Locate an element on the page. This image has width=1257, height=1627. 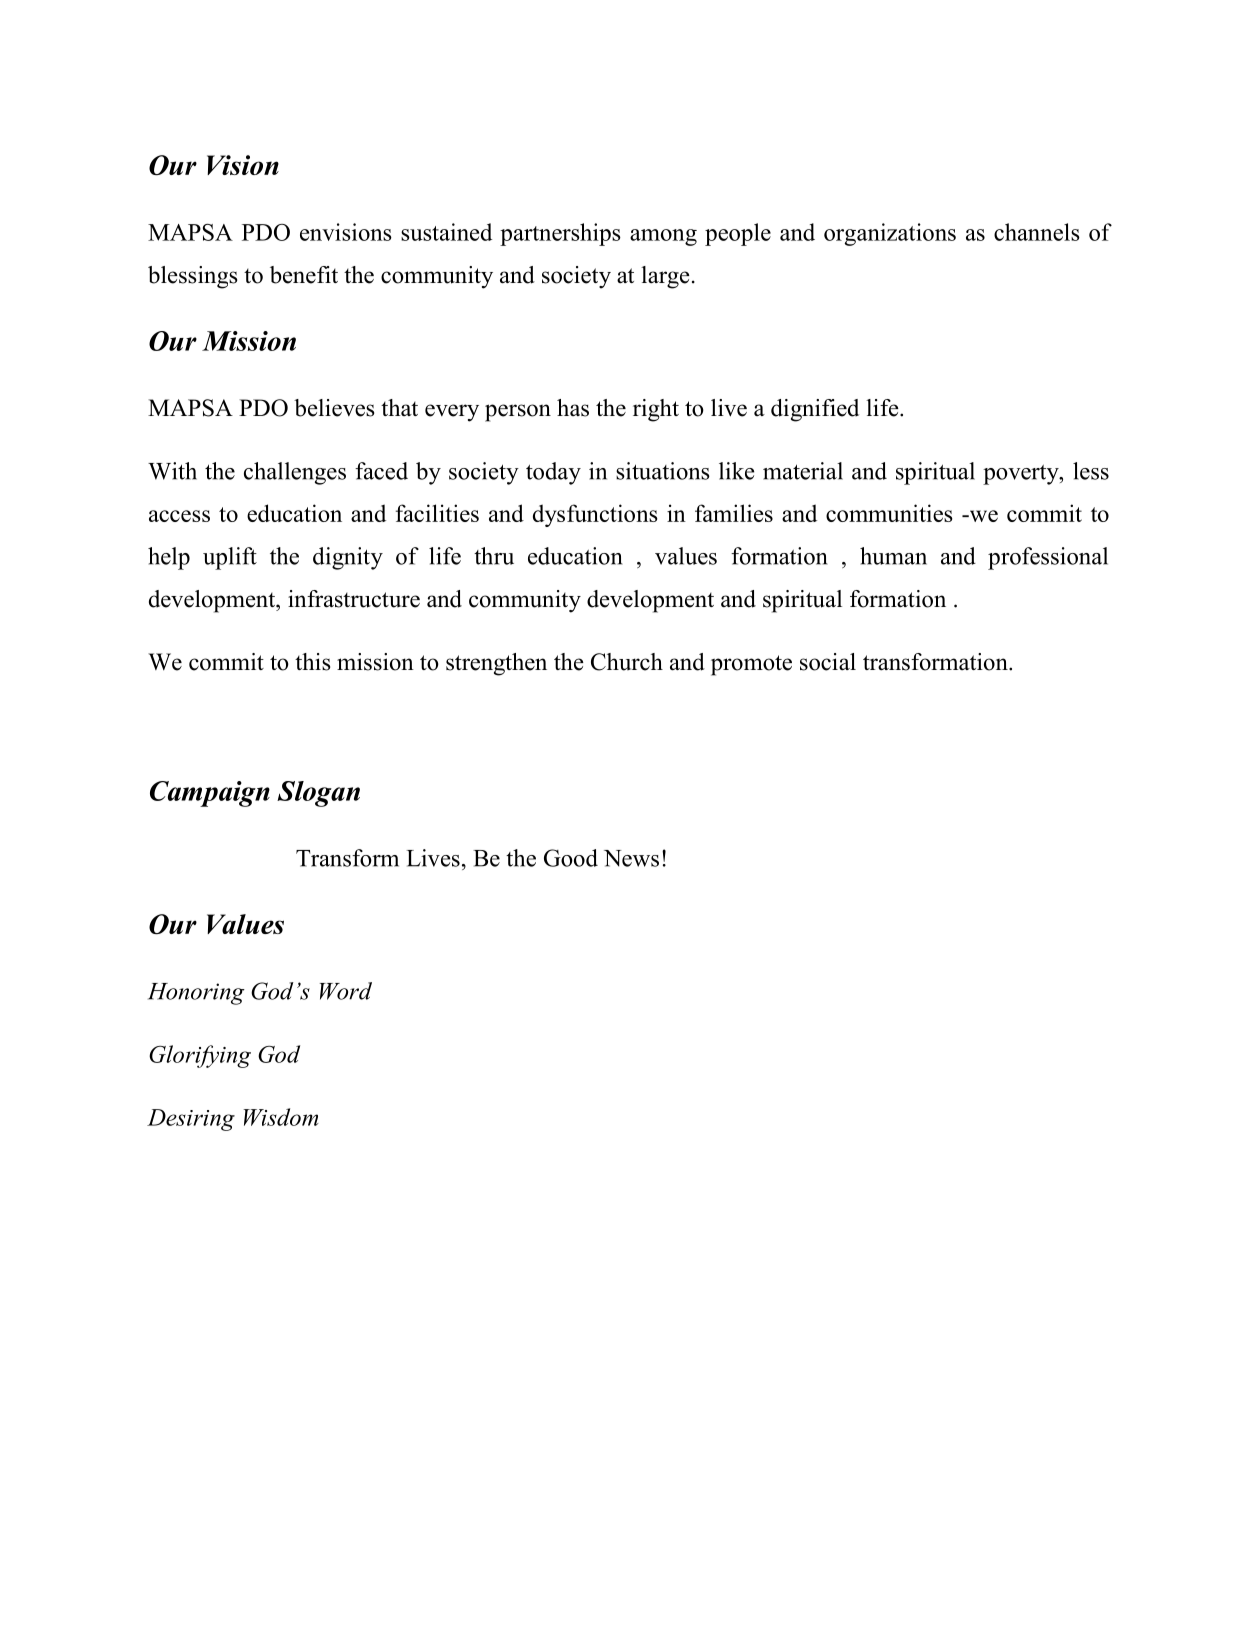
social is located at coordinates (828, 662).
